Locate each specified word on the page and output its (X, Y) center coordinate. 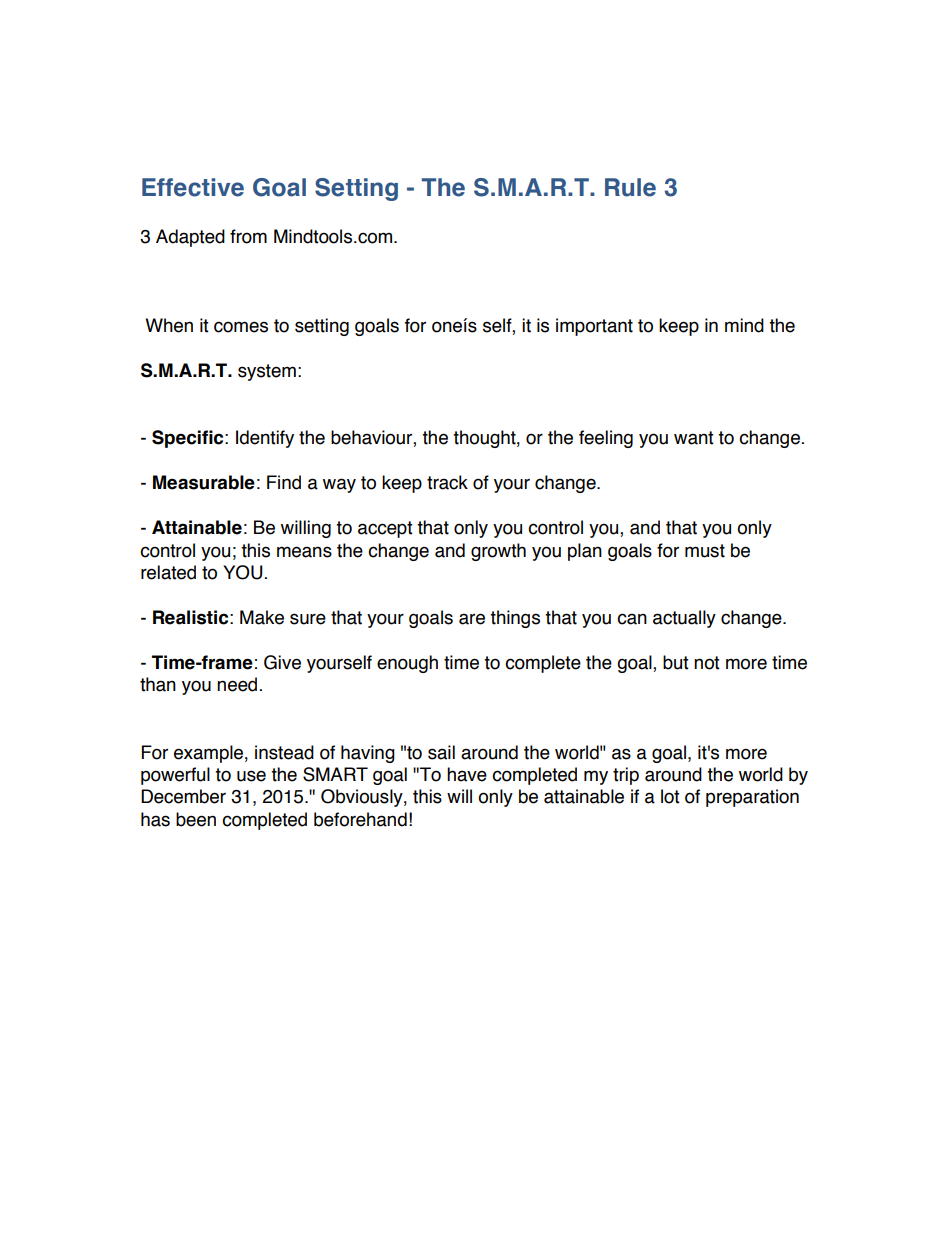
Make (262, 617)
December (183, 796)
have (467, 774)
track (447, 482)
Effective (193, 187)
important (594, 327)
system (267, 372)
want (694, 438)
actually (684, 619)
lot (670, 796)
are (472, 619)
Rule (630, 187)
